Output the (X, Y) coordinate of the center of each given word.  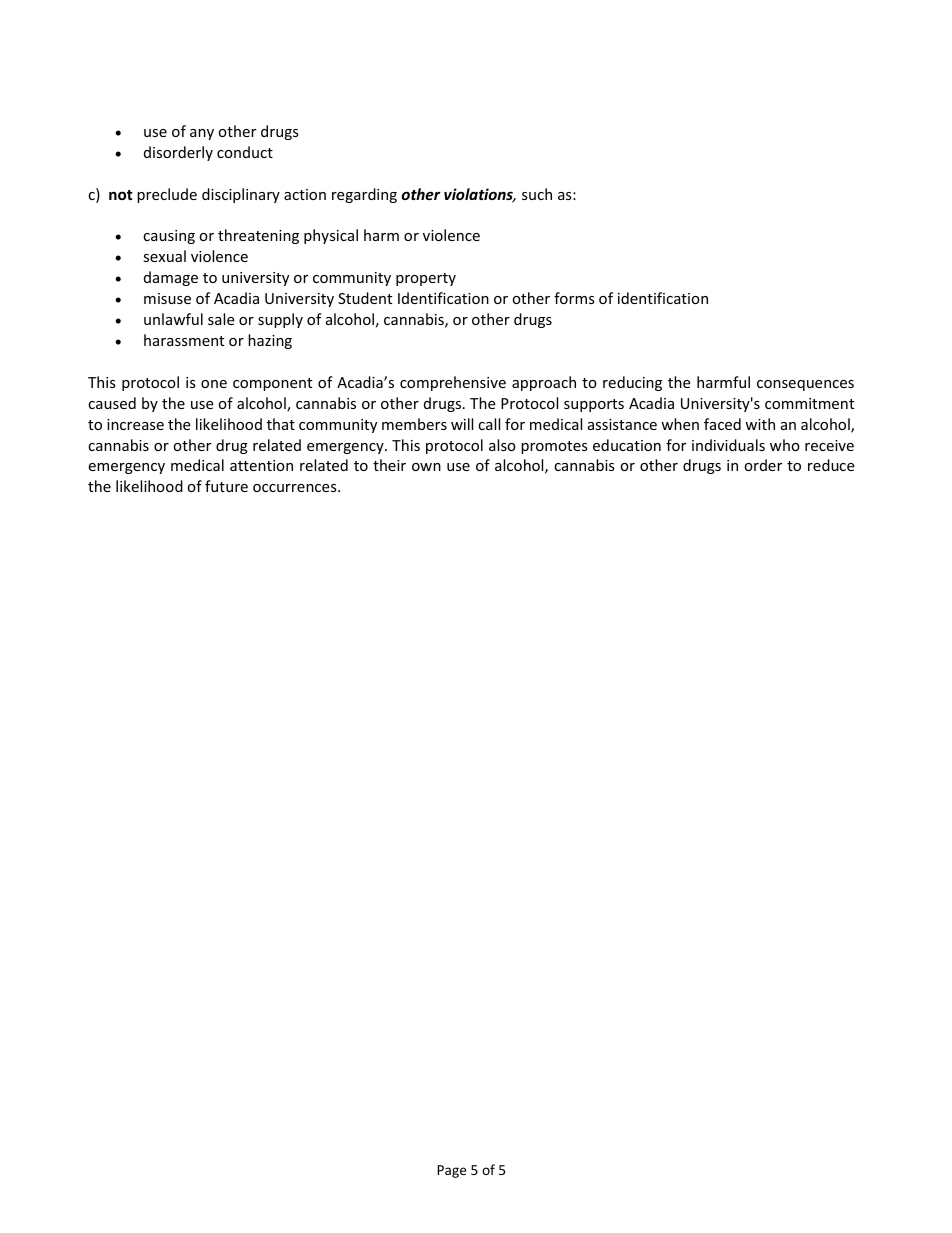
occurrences (296, 488)
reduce (831, 465)
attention (261, 465)
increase (135, 424)
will (462, 424)
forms (574, 298)
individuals (728, 445)
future (226, 486)
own (426, 467)
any (202, 134)
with (760, 424)
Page (451, 1171)
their (389, 465)
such (537, 194)
